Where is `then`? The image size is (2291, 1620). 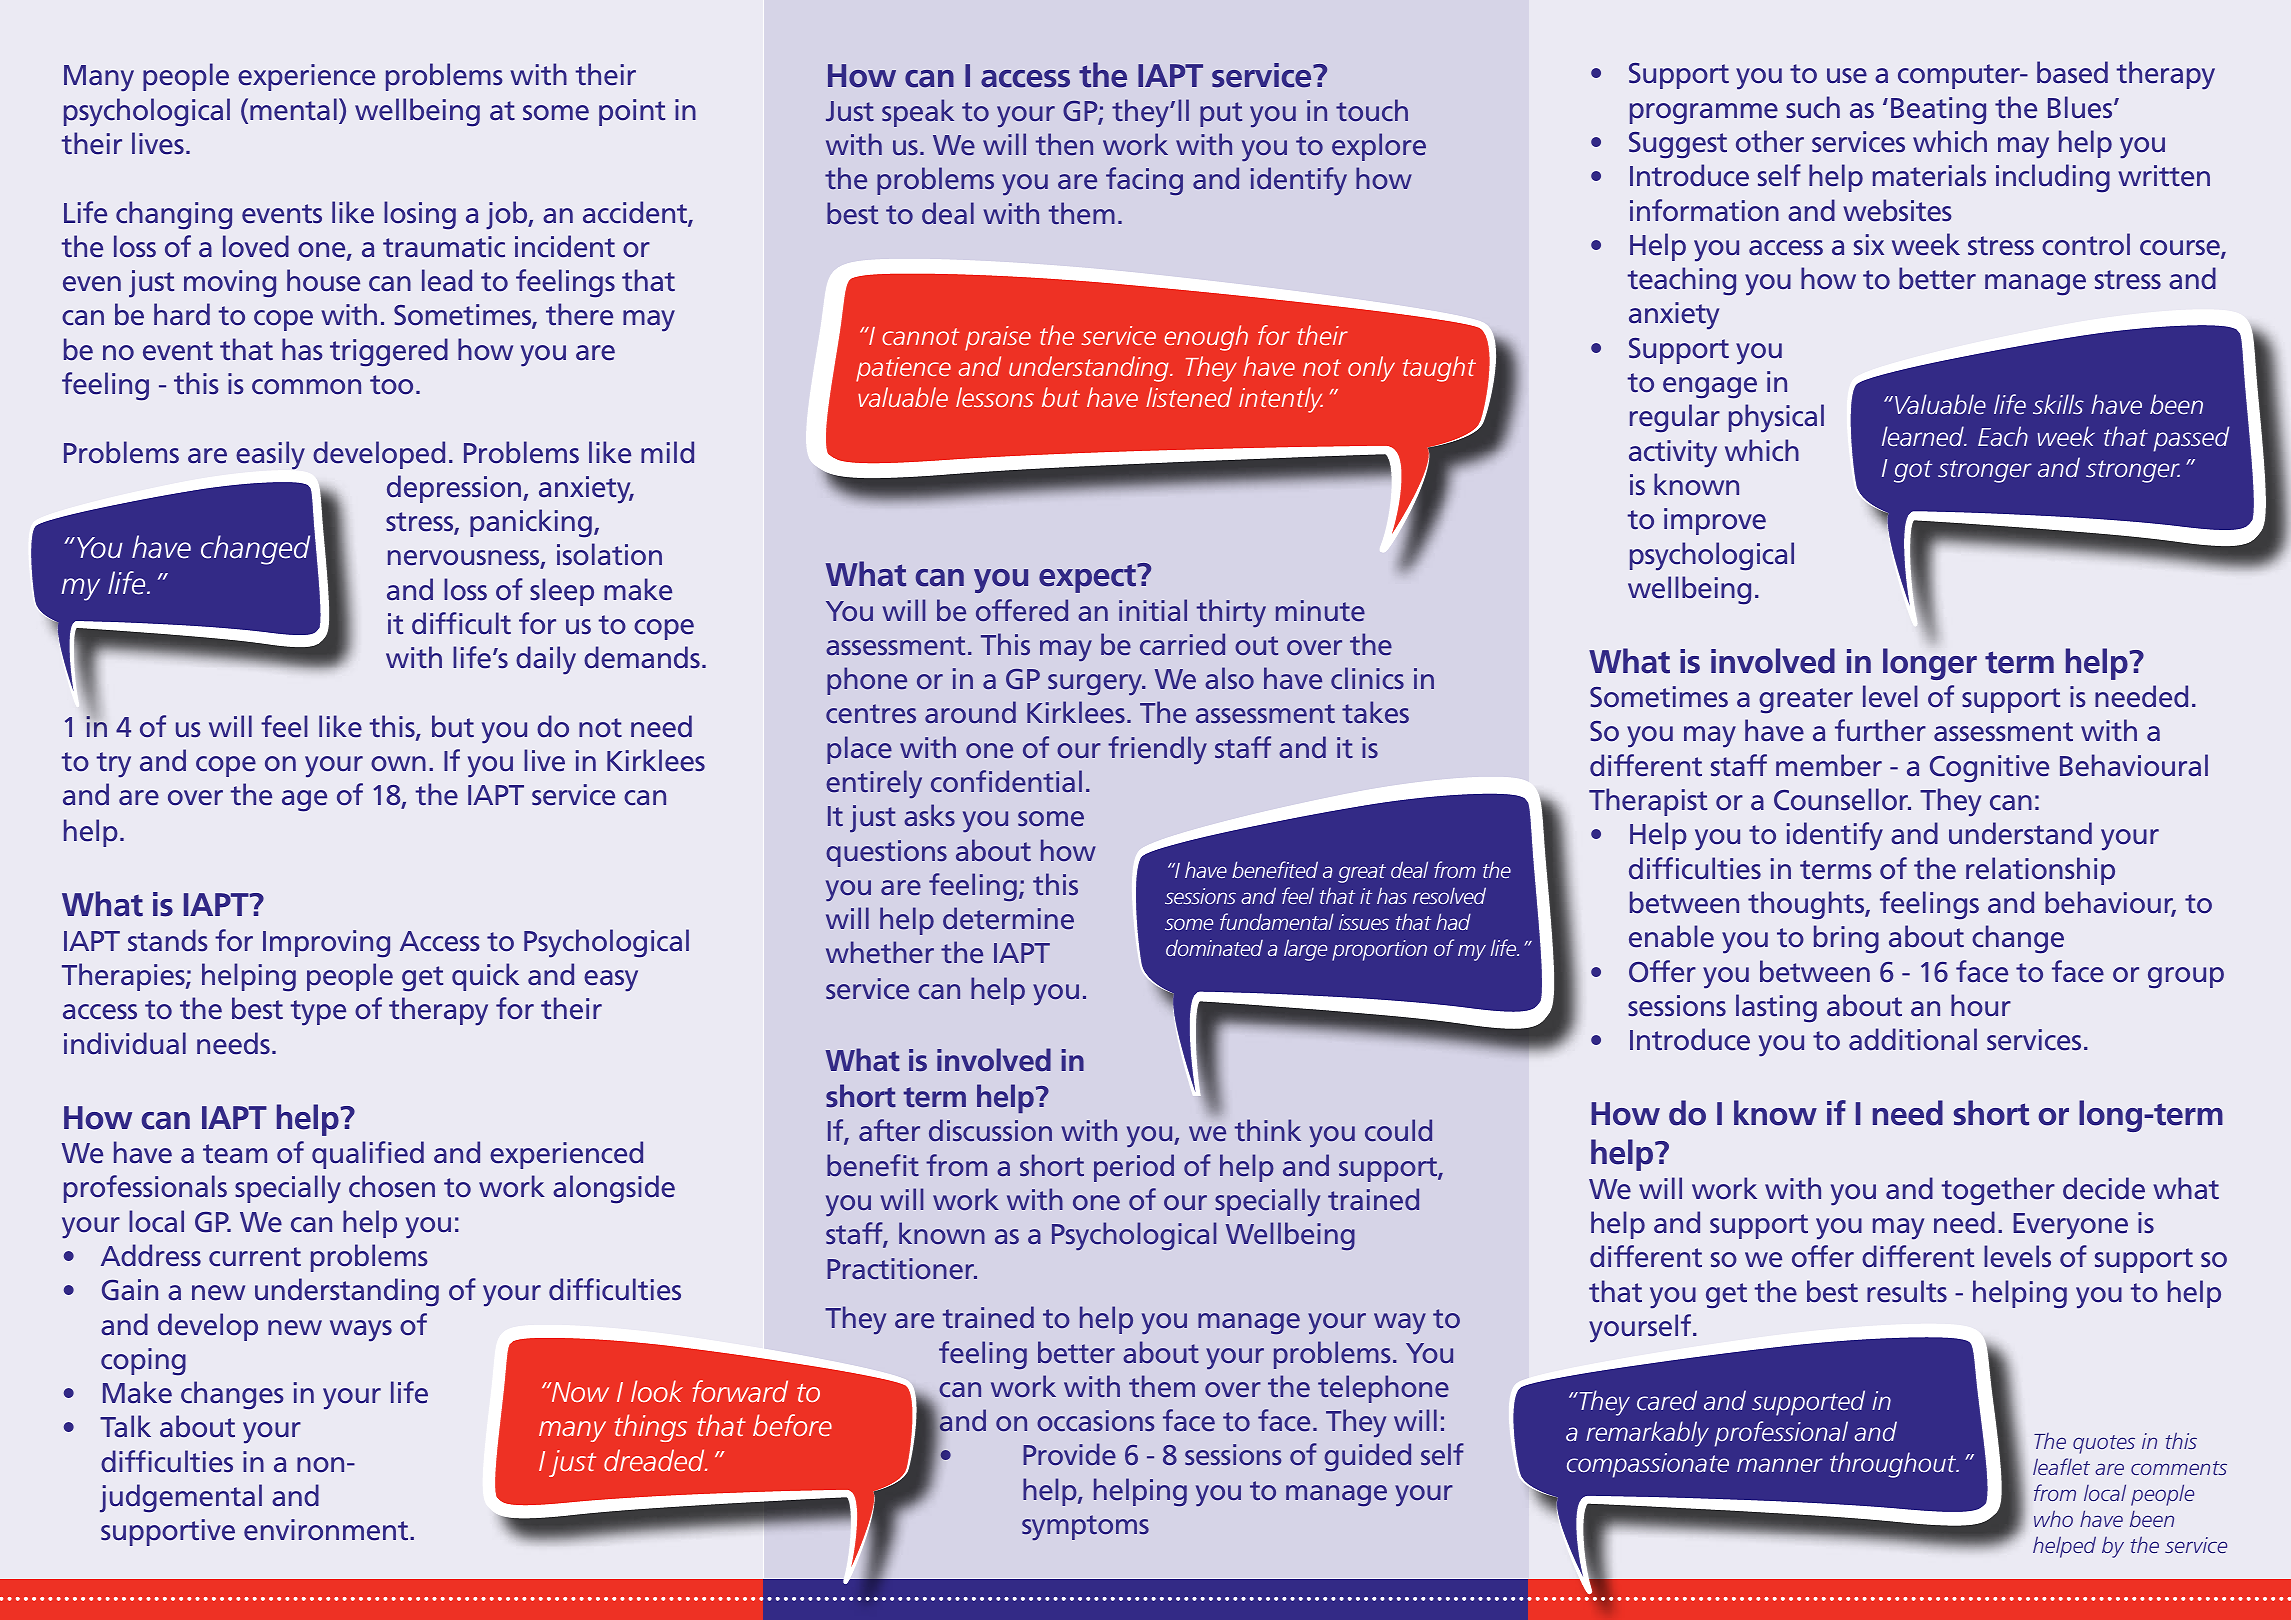 then is located at coordinates (1064, 144).
